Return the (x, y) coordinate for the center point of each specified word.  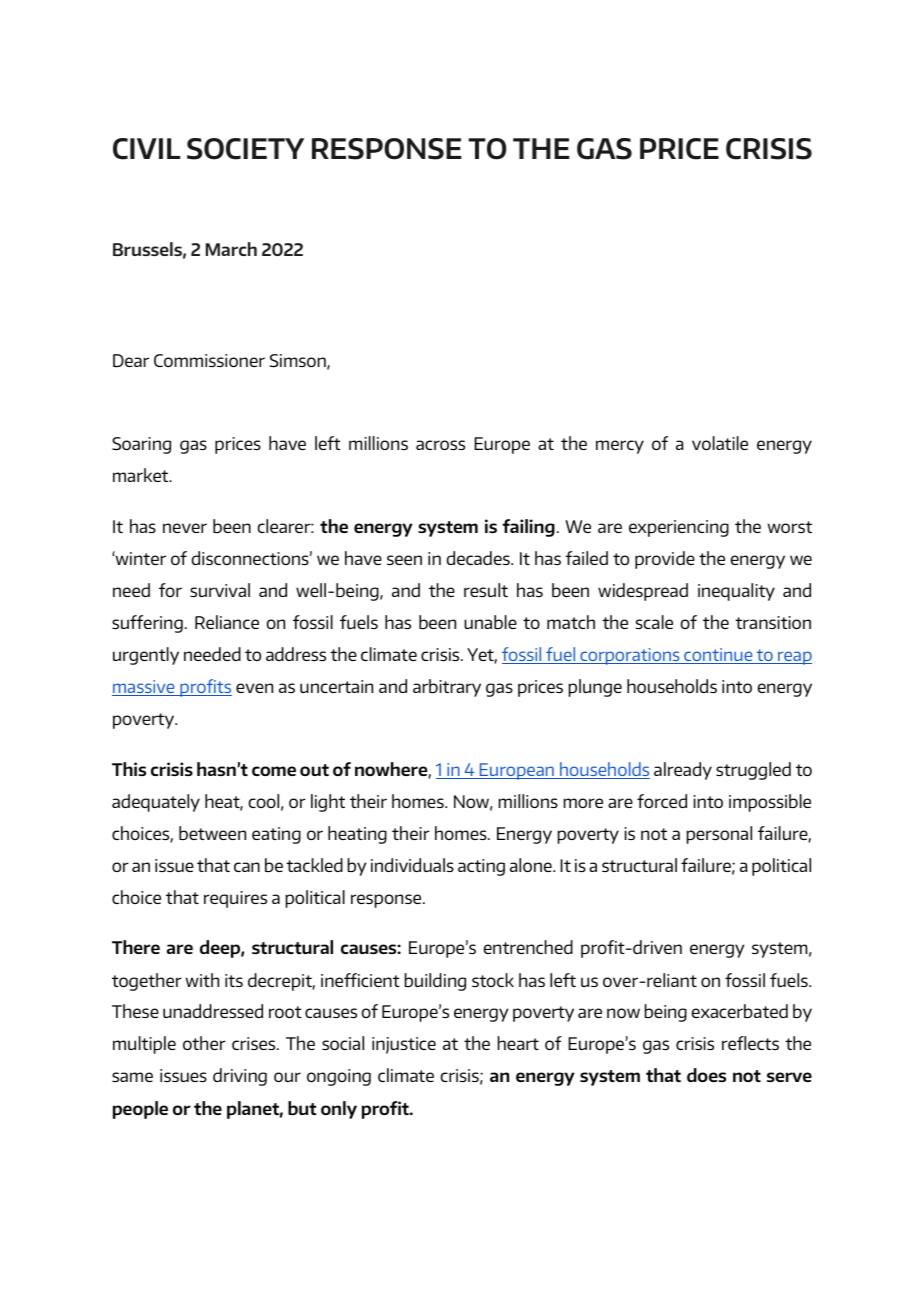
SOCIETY (245, 149)
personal (719, 835)
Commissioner (209, 360)
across (440, 445)
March (231, 249)
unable (490, 622)
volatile (720, 443)
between (212, 833)
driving (240, 1077)
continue (718, 656)
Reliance (227, 622)
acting (481, 867)
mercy (620, 447)
